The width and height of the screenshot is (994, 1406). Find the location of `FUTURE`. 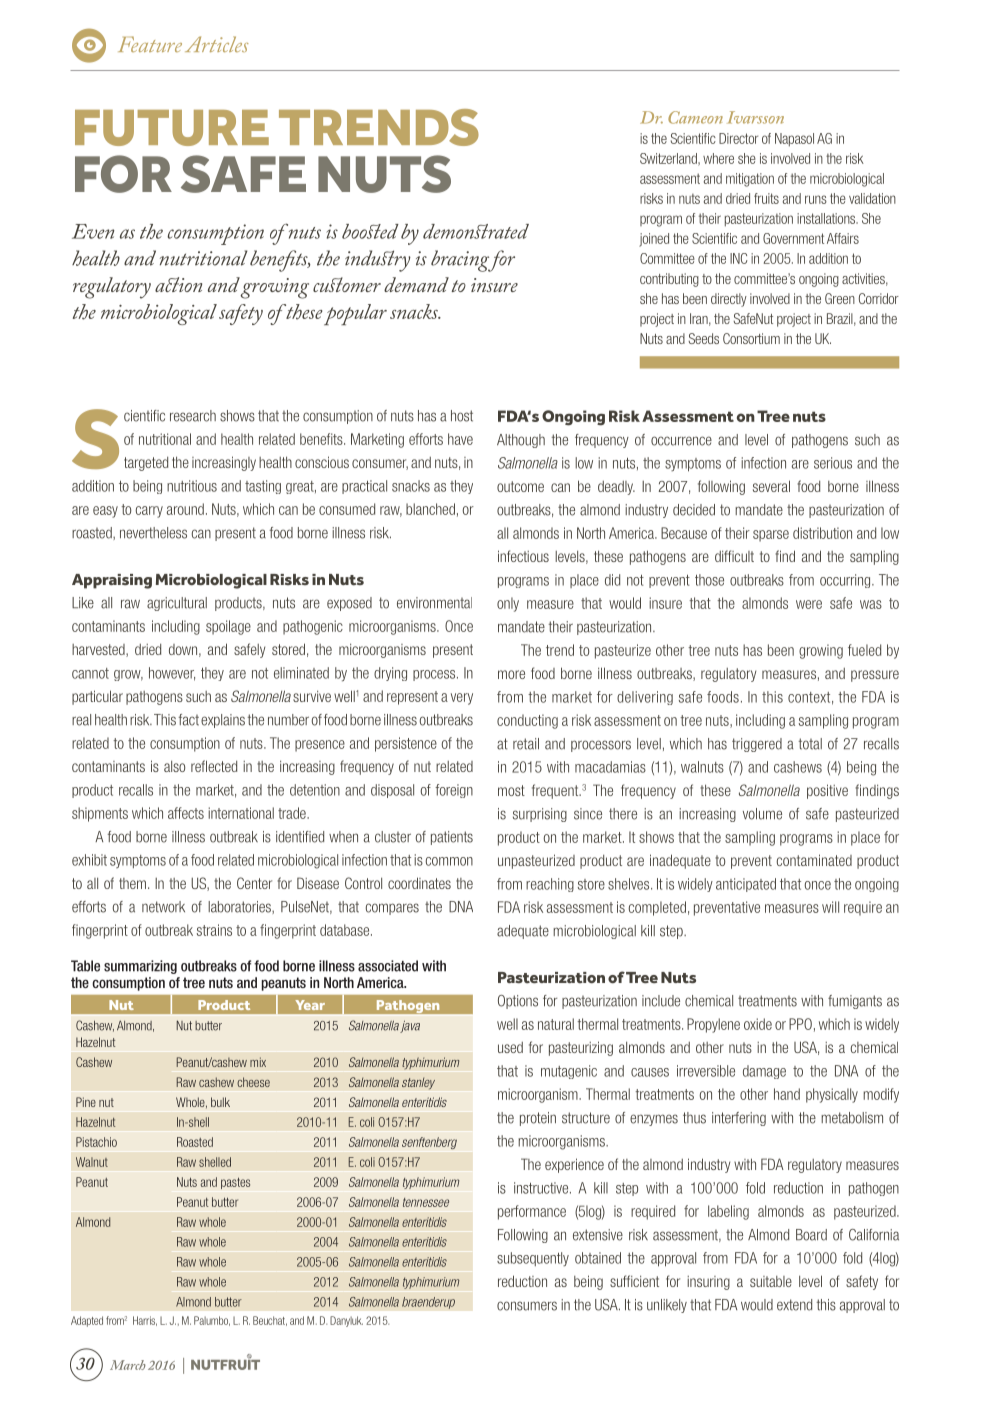

FUTURE is located at coordinates (172, 128).
